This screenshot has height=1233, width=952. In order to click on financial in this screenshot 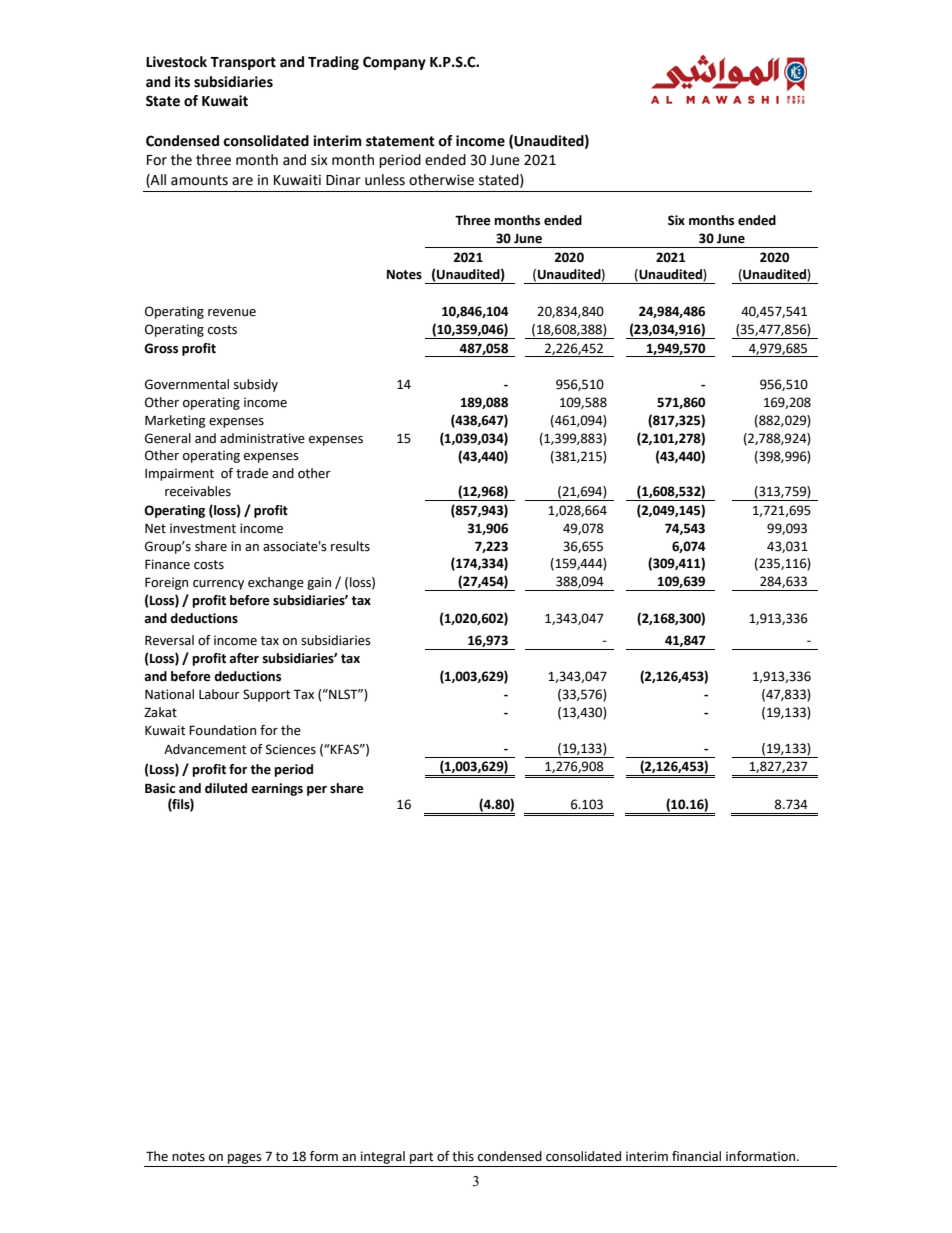, I will do `click(696, 1156)`.
